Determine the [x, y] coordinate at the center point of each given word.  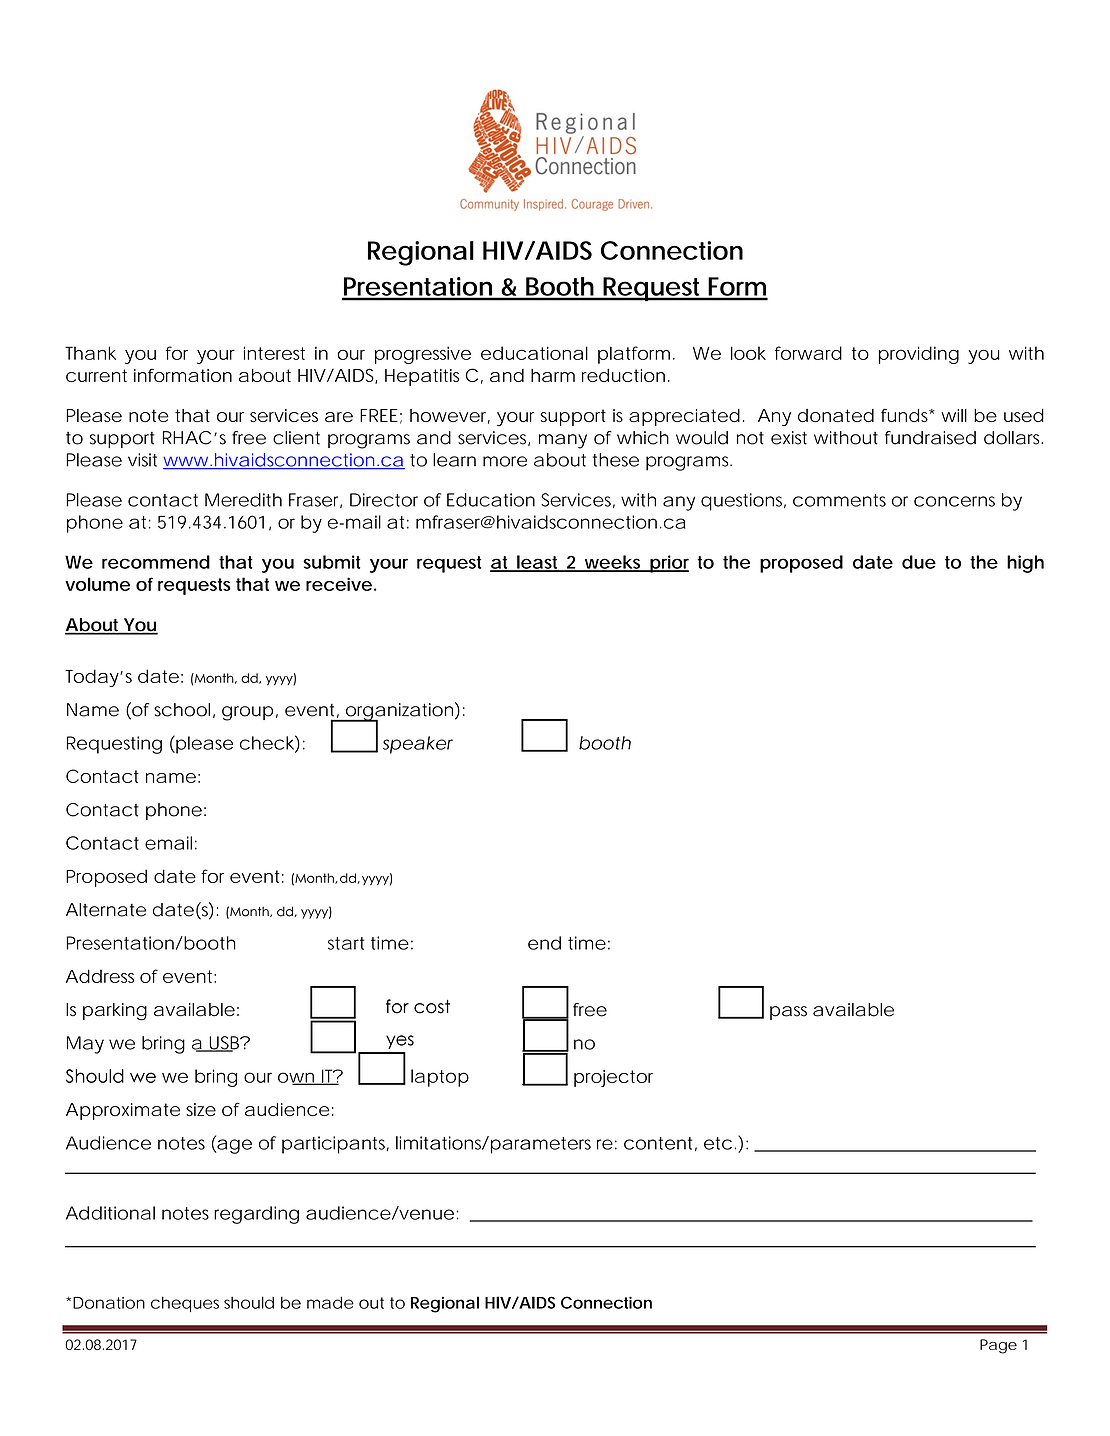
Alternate [106, 910]
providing [919, 355]
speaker [418, 745]
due [919, 562]
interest [274, 353]
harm [553, 375]
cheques [185, 1304]
